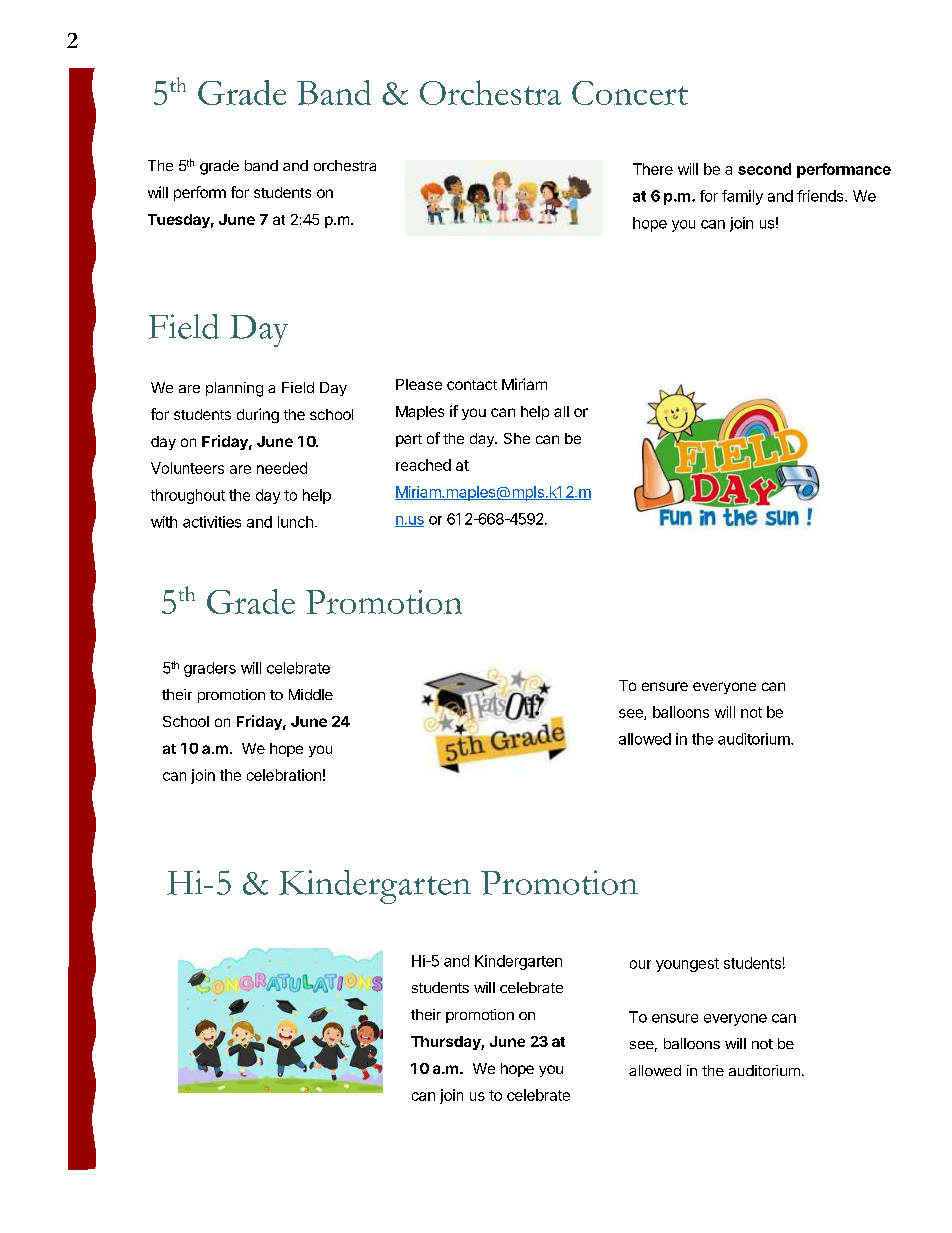  I want to click on family, so click(742, 197).
